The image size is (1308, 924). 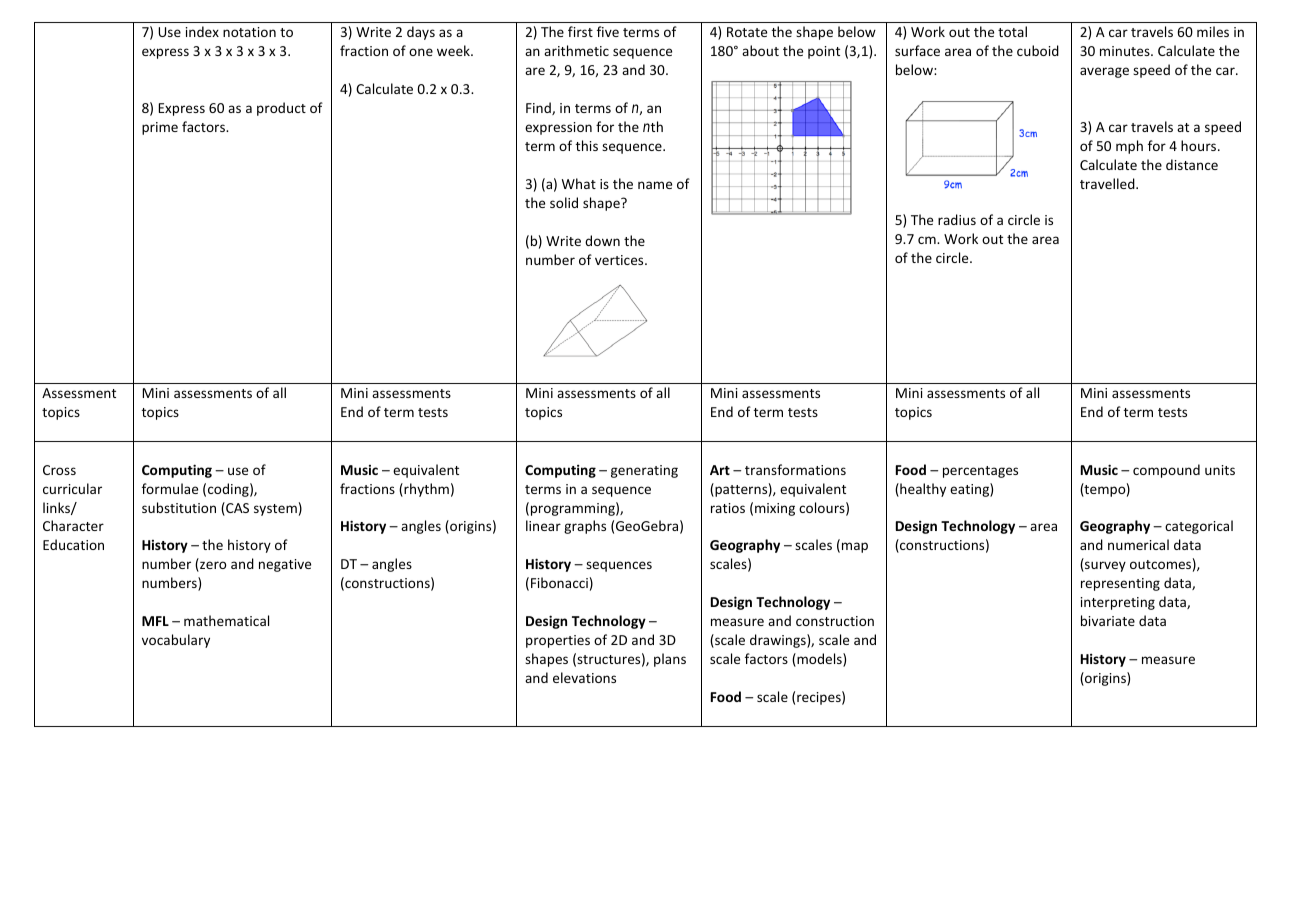 What do you see at coordinates (576, 50) in the document?
I see `arithmetic` at bounding box center [576, 50].
